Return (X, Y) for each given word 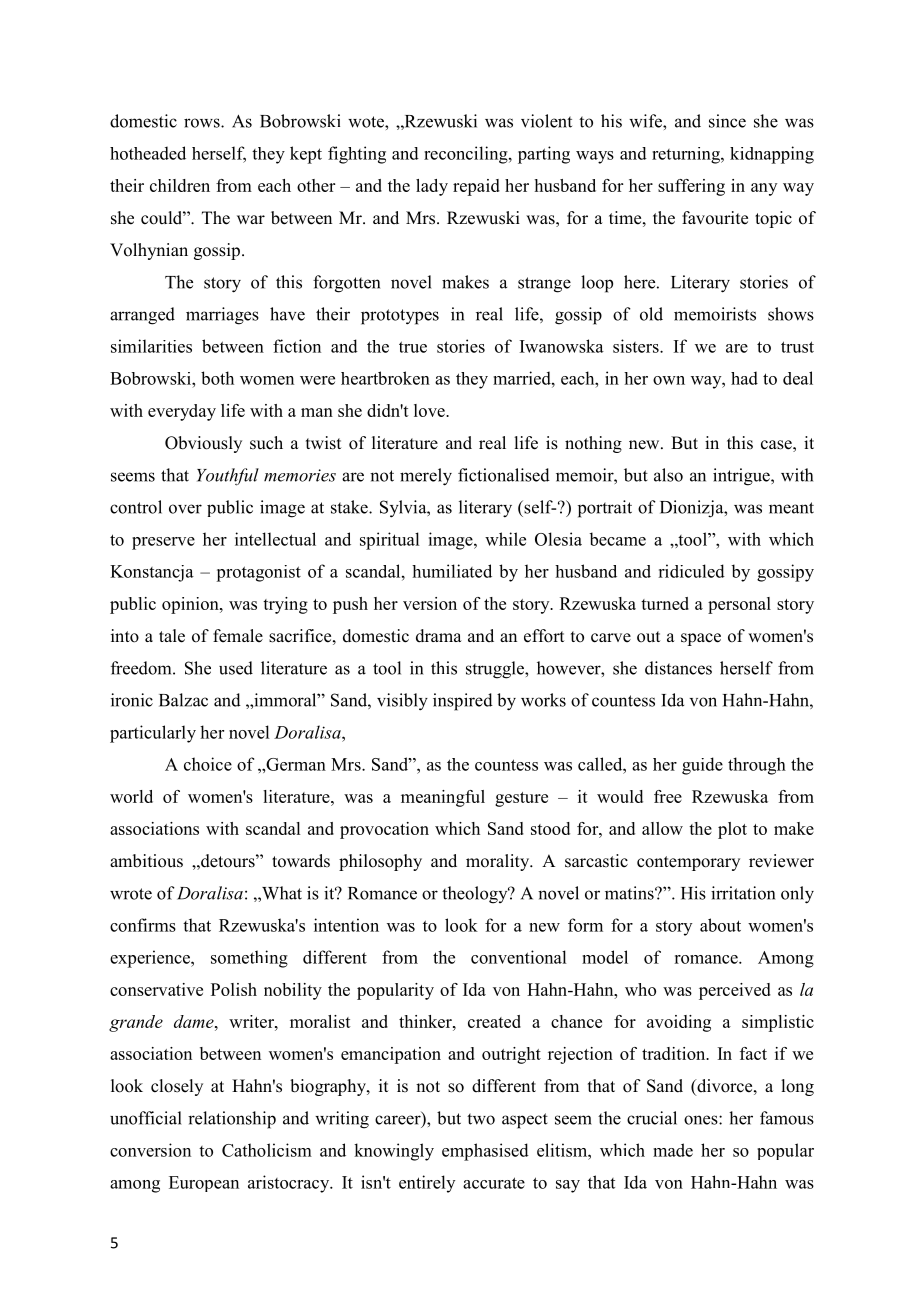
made (673, 1150)
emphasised (485, 1152)
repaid (476, 187)
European (204, 1184)
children (180, 185)
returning (687, 155)
